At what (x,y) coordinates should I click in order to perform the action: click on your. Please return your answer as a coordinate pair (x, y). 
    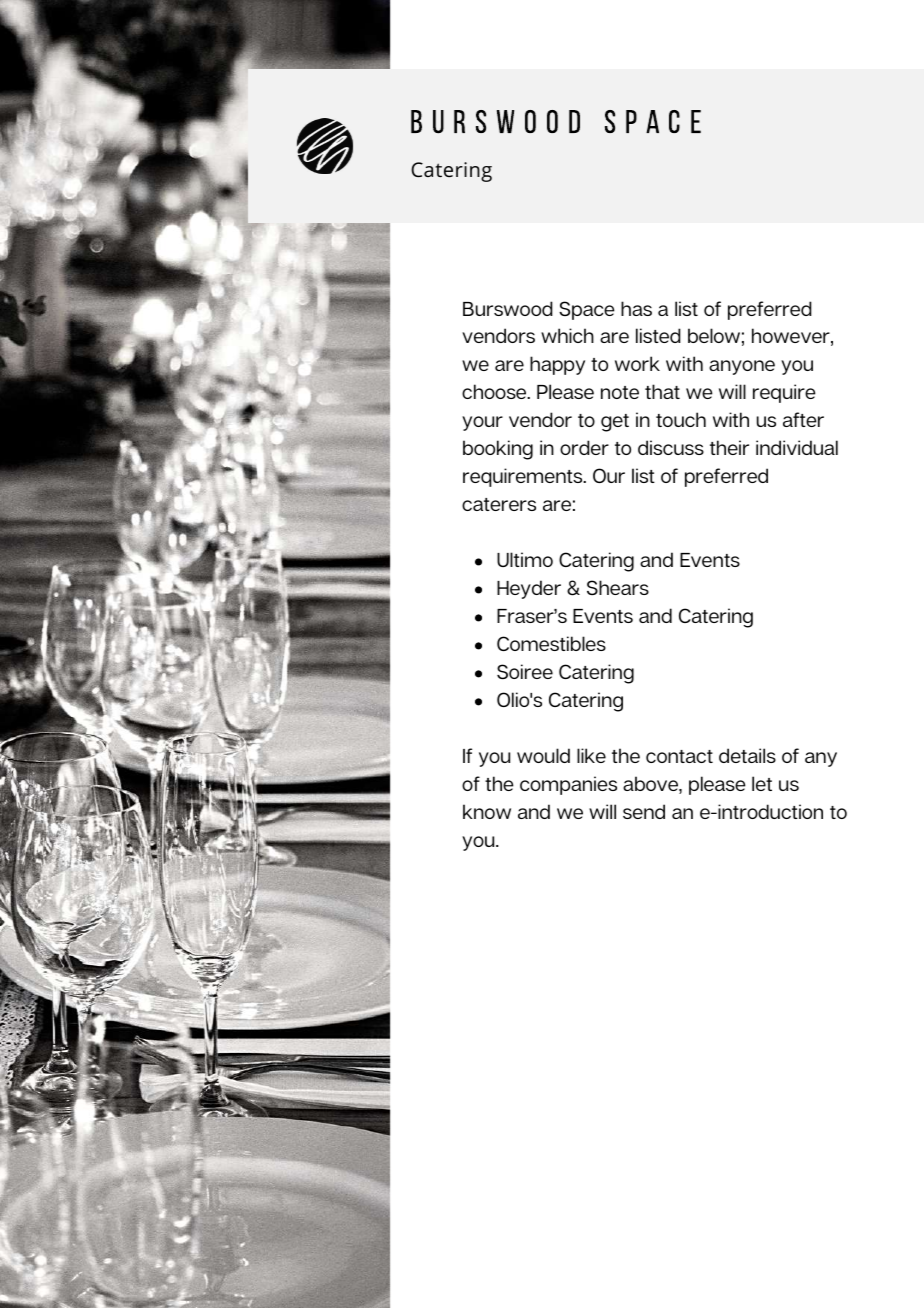
    Looking at the image, I should click on (482, 423).
